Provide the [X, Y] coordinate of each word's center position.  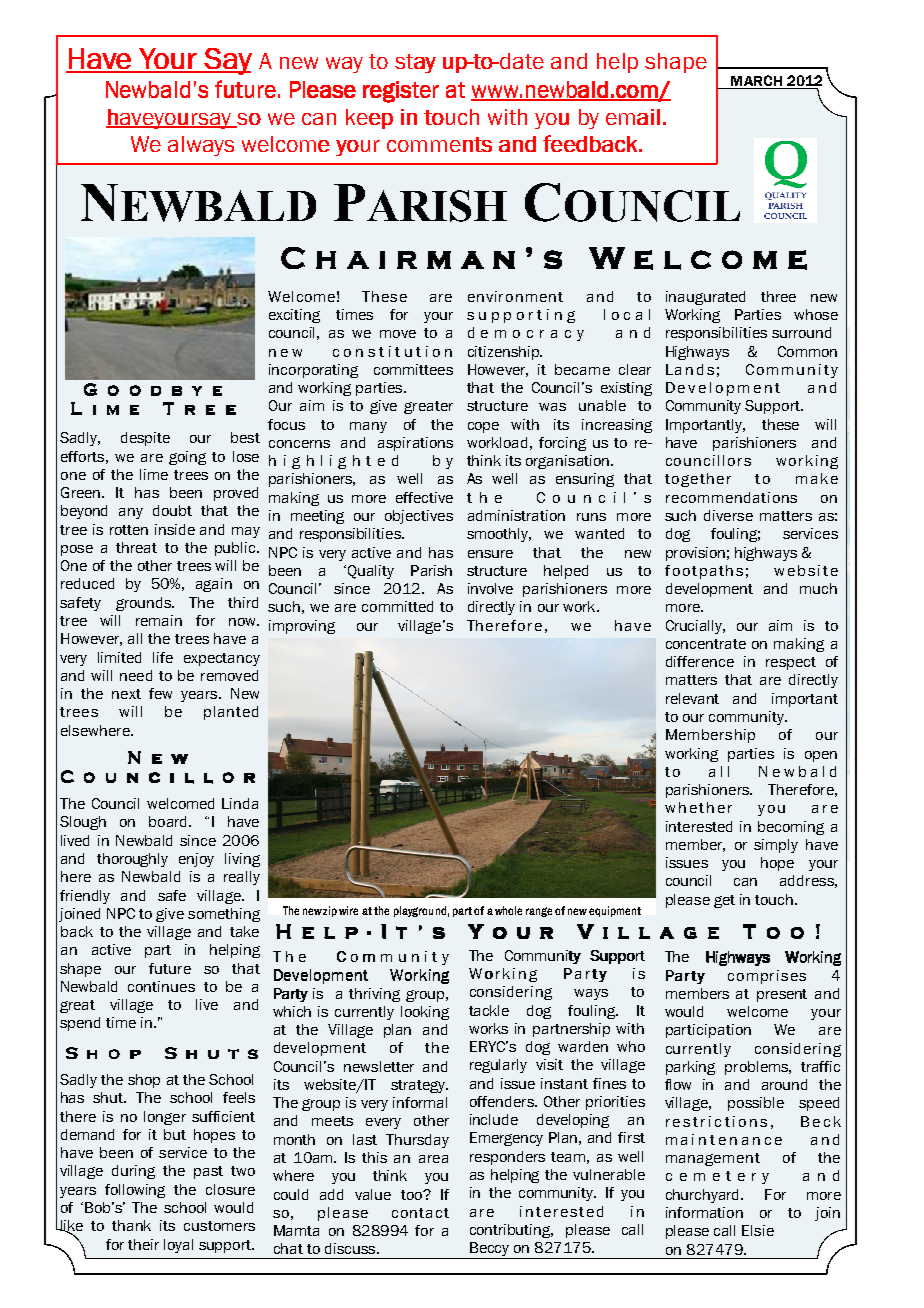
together [698, 480]
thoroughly [132, 860]
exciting [294, 316]
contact [420, 1213]
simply [776, 846]
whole [508, 910]
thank [131, 1225]
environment [515, 296]
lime [154, 474]
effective [424, 497]
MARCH [756, 82]
